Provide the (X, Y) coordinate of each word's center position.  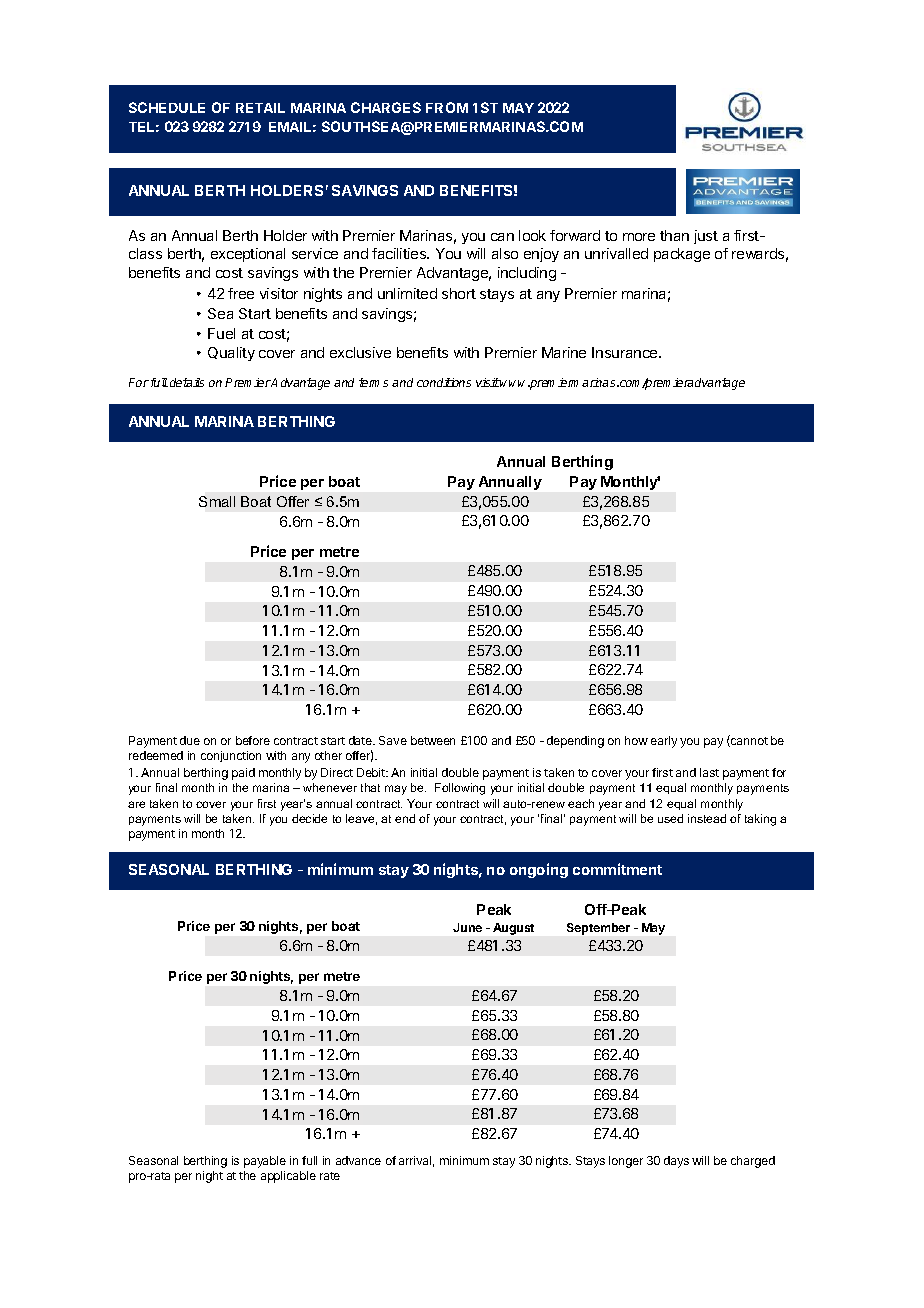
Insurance (626, 352)
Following (460, 789)
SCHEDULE (167, 107)
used (670, 818)
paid (243, 774)
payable (265, 1162)
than (674, 235)
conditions (444, 382)
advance (358, 1160)
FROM (447, 107)
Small (217, 501)
